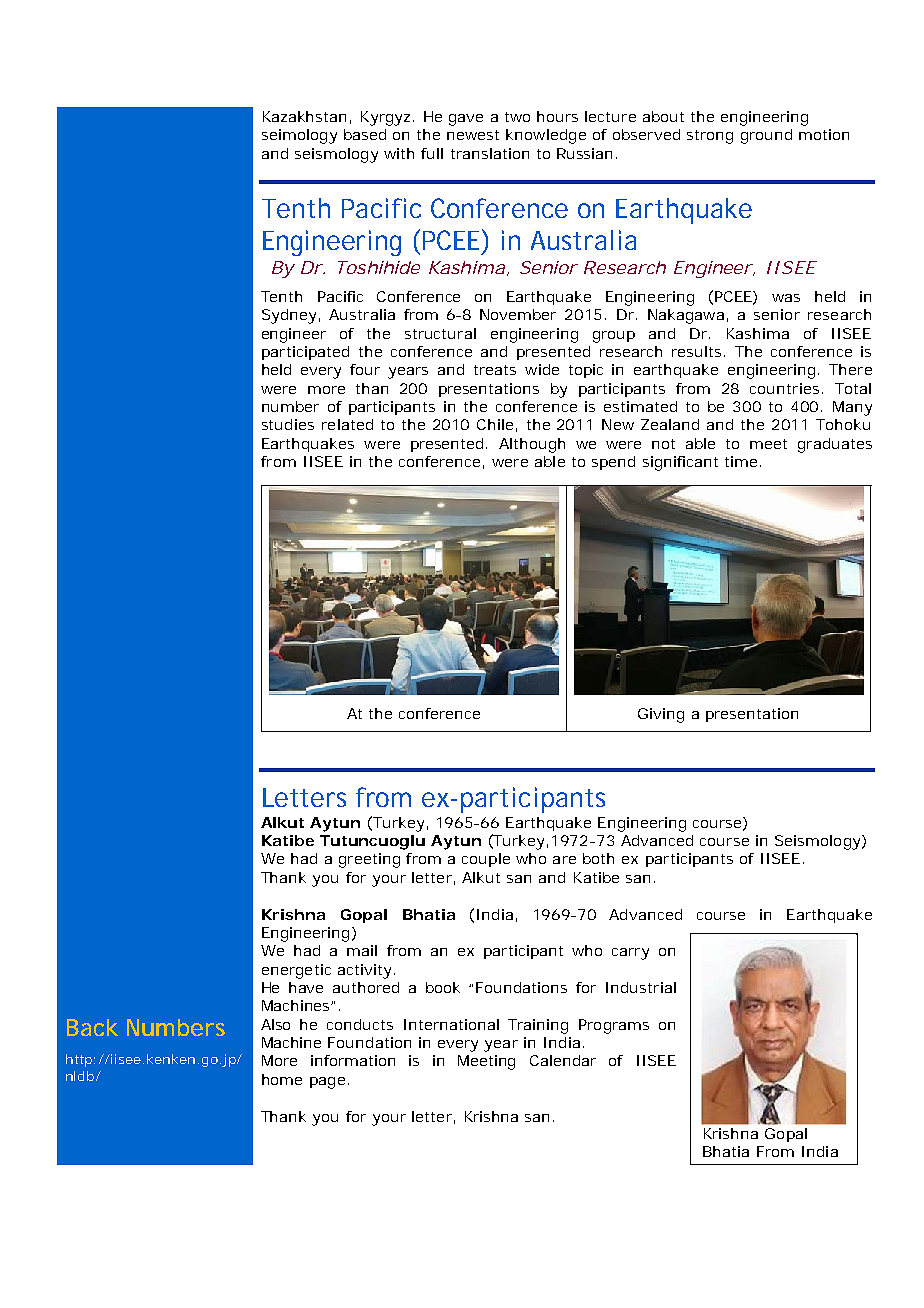 Image resolution: width=924 pixels, height=1308 pixels. I want to click on ground, so click(766, 136).
